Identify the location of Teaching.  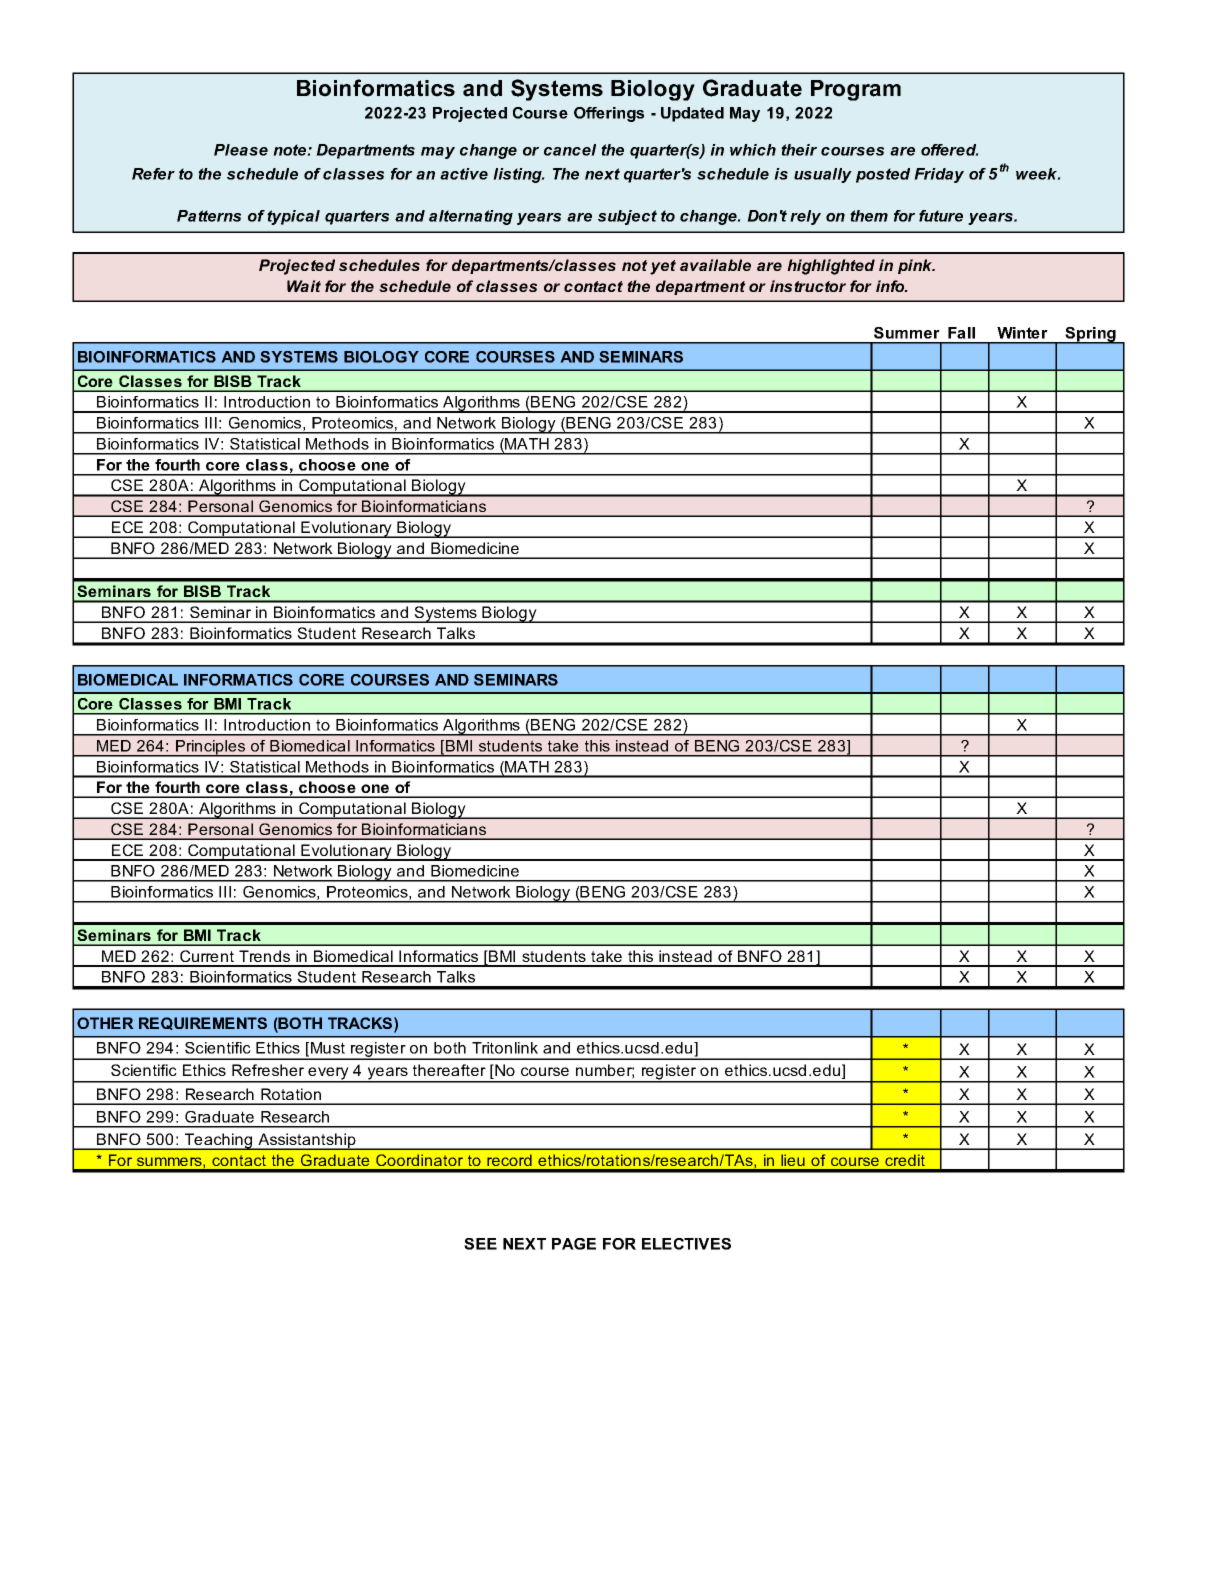
(219, 1141).
